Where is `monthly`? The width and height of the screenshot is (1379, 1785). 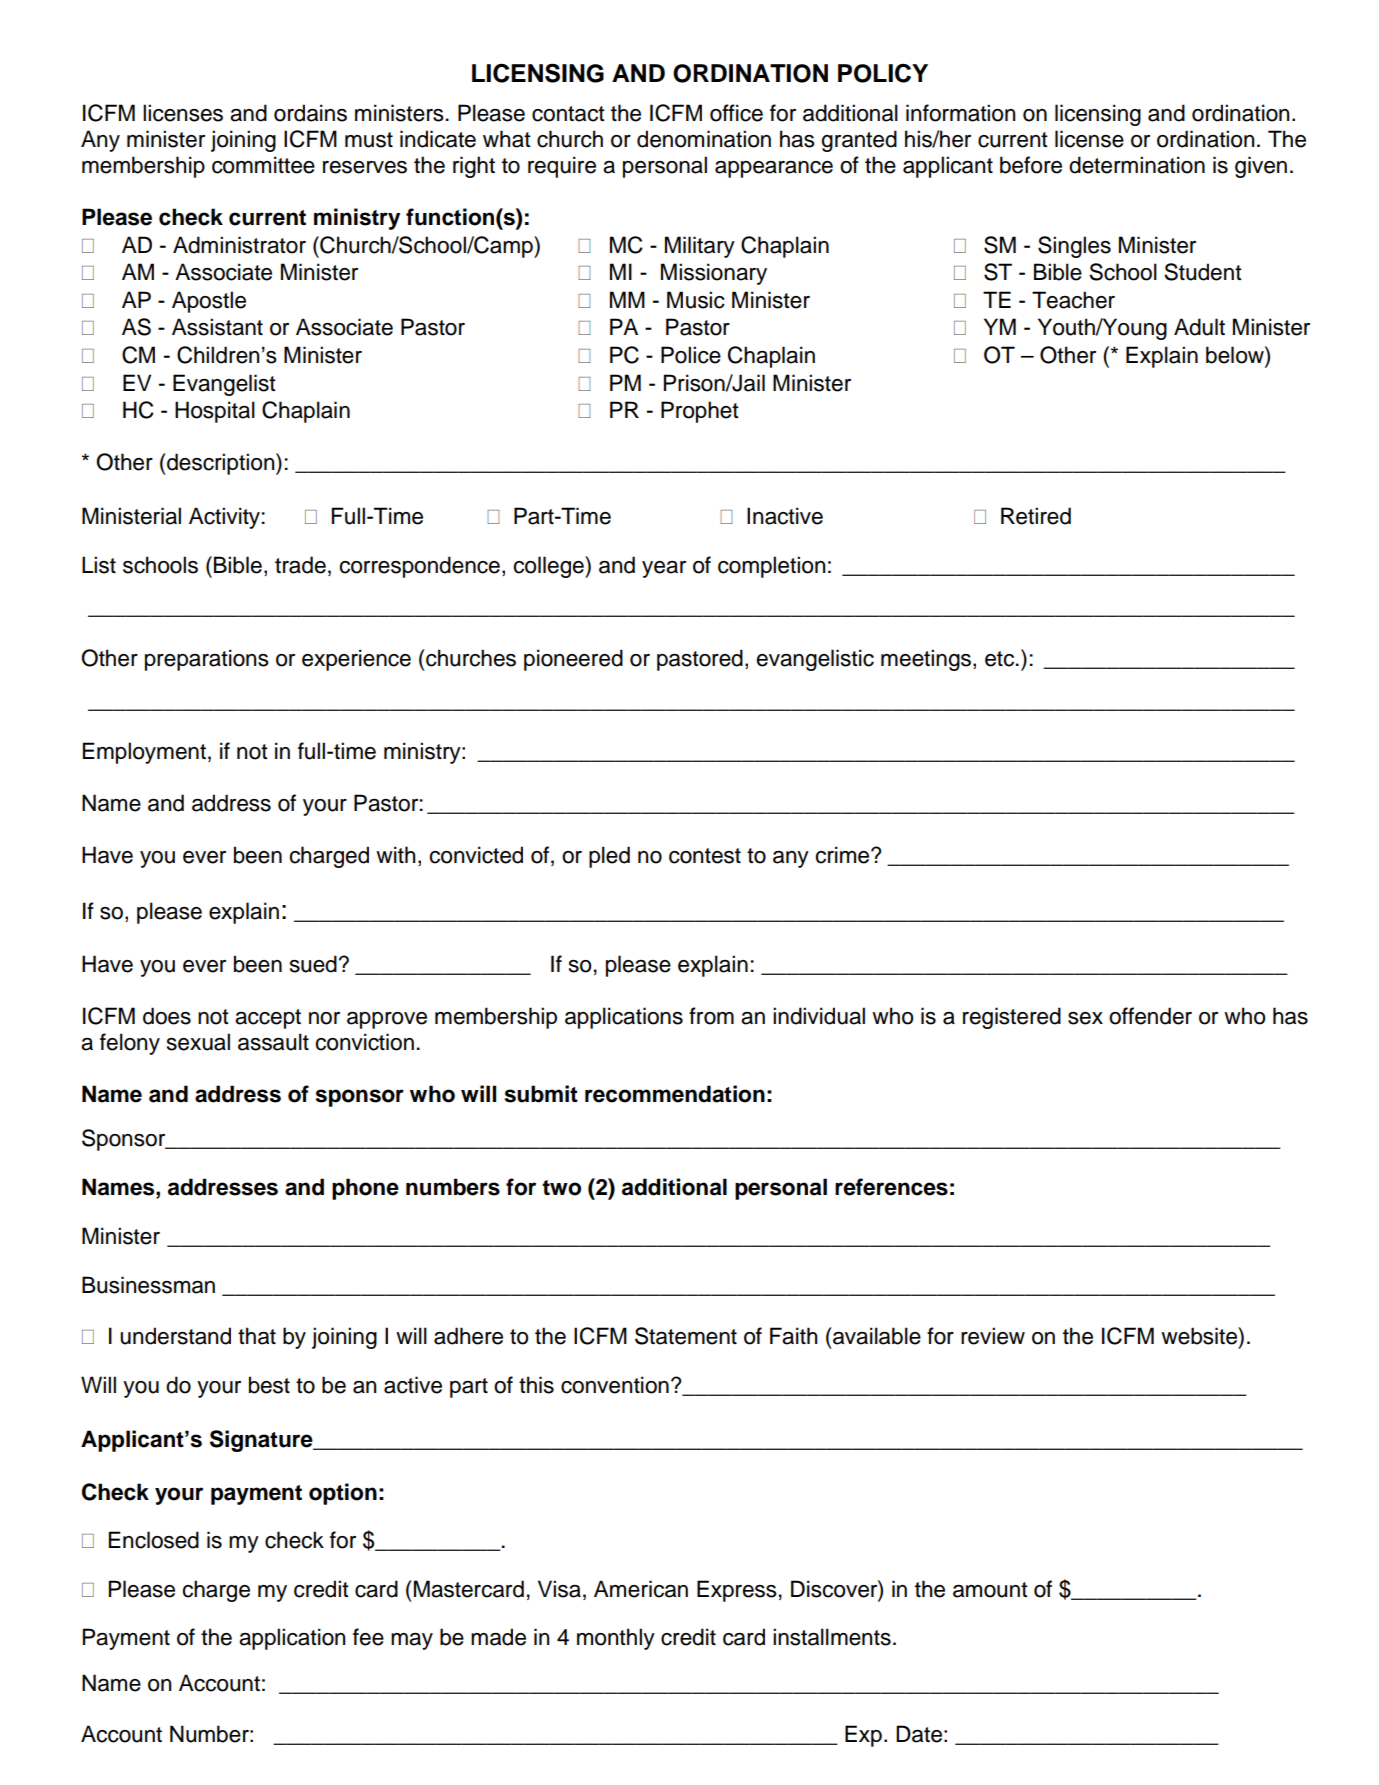 monthly is located at coordinates (616, 1639).
